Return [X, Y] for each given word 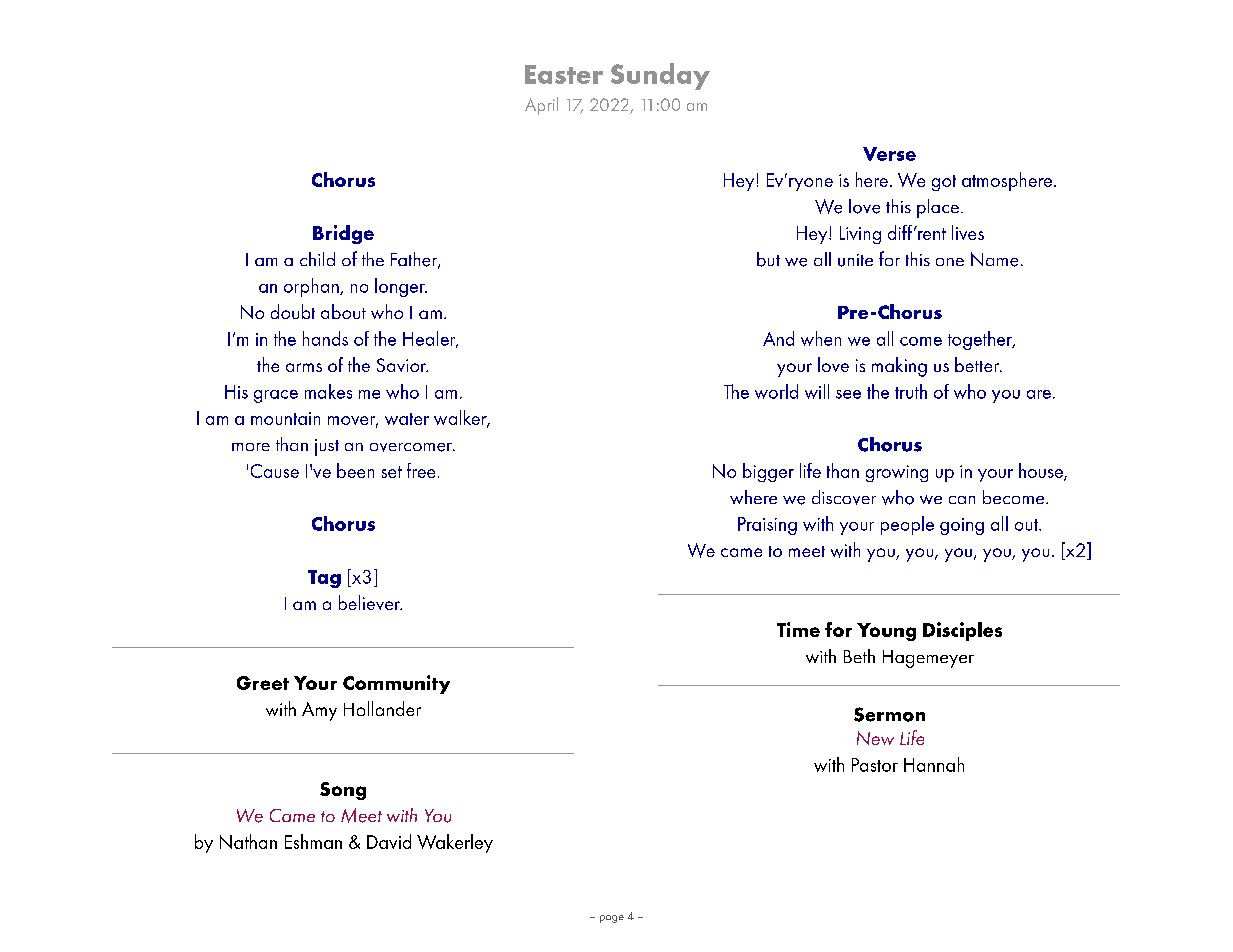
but [768, 259]
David [389, 841]
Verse [889, 154]
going [962, 526]
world [776, 391]
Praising [767, 526]
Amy [319, 711]
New [875, 738]
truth [911, 391]
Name [994, 259]
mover [353, 422]
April [541, 106]
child [317, 259]
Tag [324, 579]
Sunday [660, 76]
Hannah [934, 764]
